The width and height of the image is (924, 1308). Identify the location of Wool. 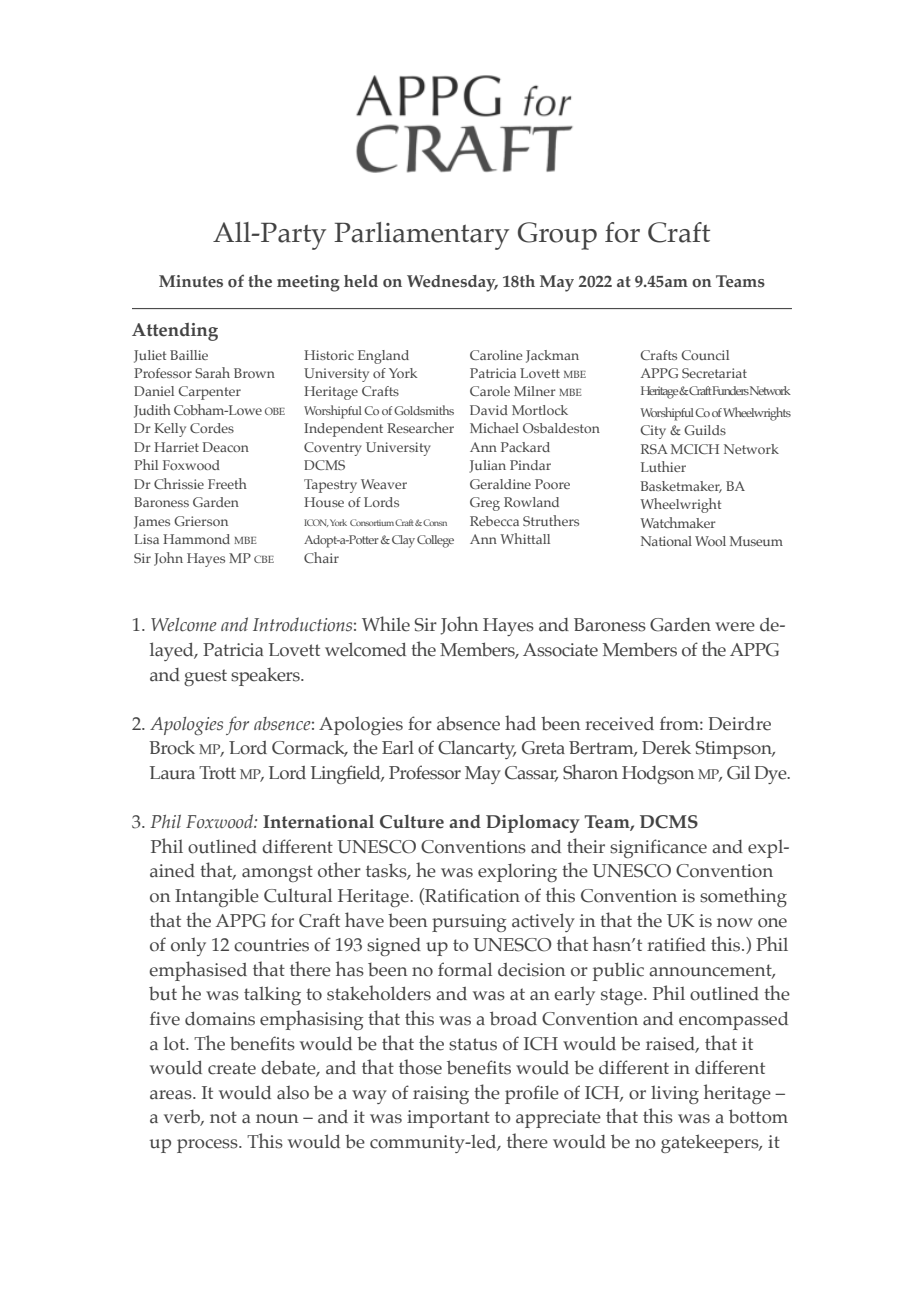
(710, 541).
